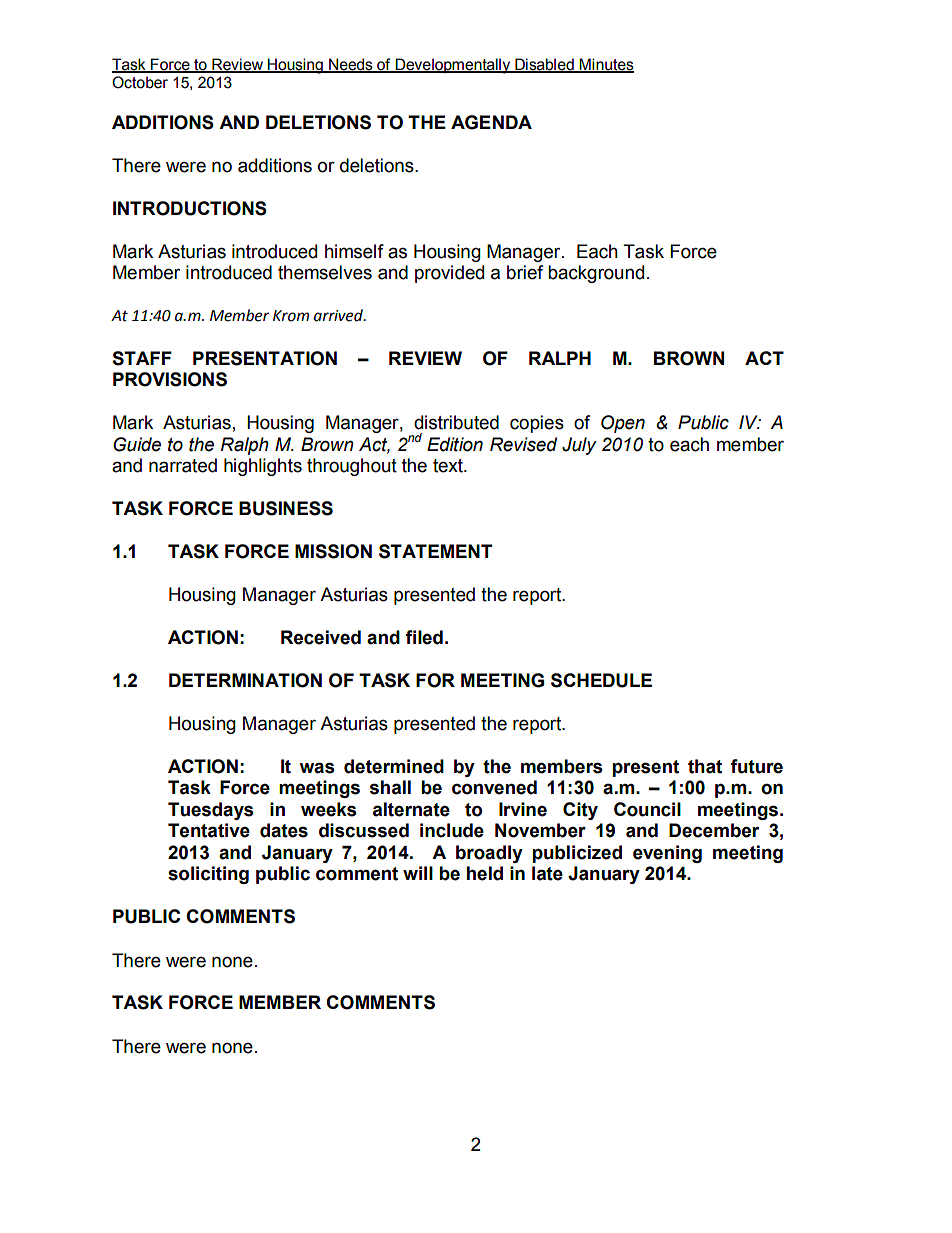 The height and width of the document is (1233, 952). Describe the element at coordinates (667, 854) in the document. I see `evening` at that location.
